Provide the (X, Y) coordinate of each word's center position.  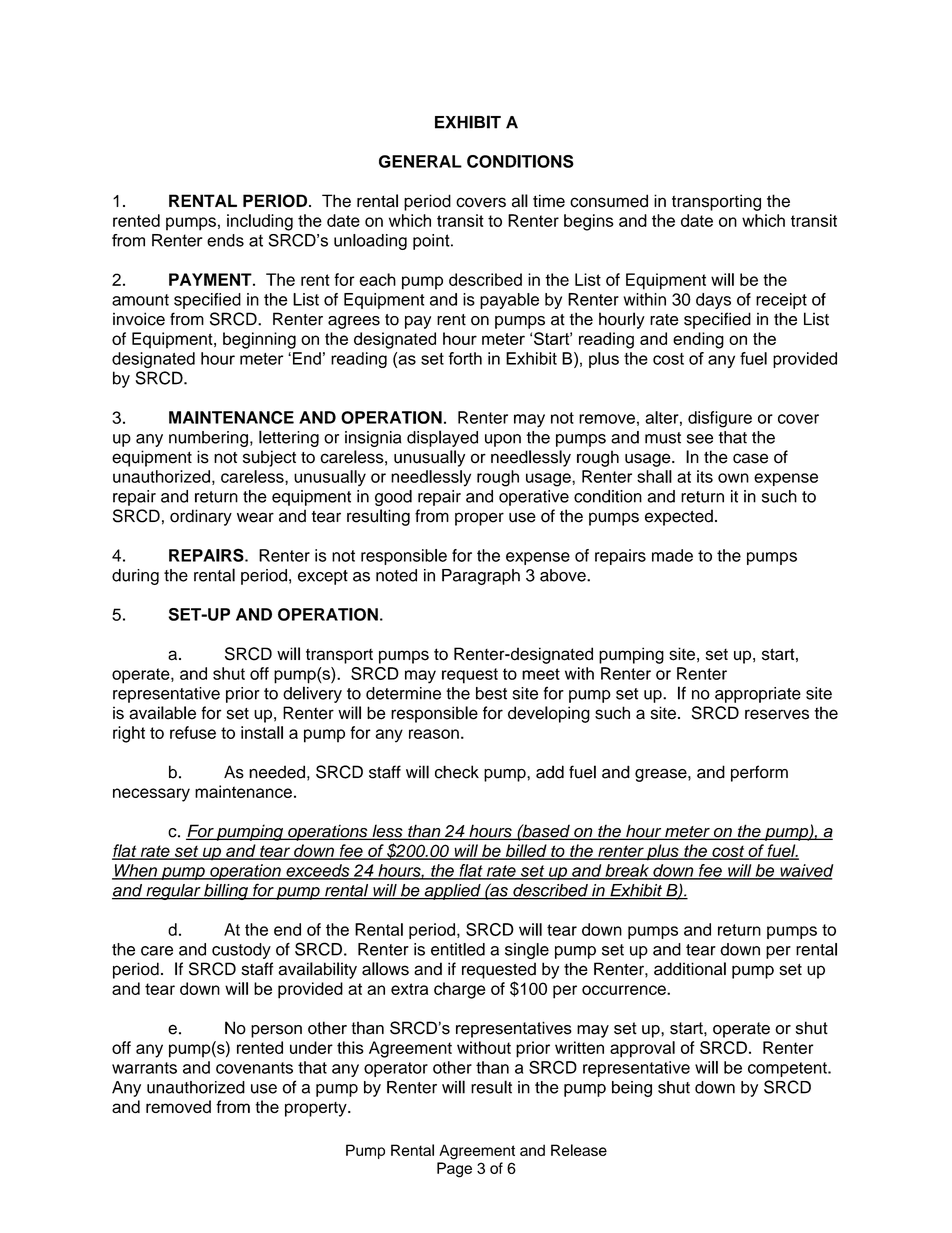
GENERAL (420, 161)
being (632, 1089)
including (260, 222)
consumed (609, 201)
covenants (254, 1068)
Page (454, 1170)
